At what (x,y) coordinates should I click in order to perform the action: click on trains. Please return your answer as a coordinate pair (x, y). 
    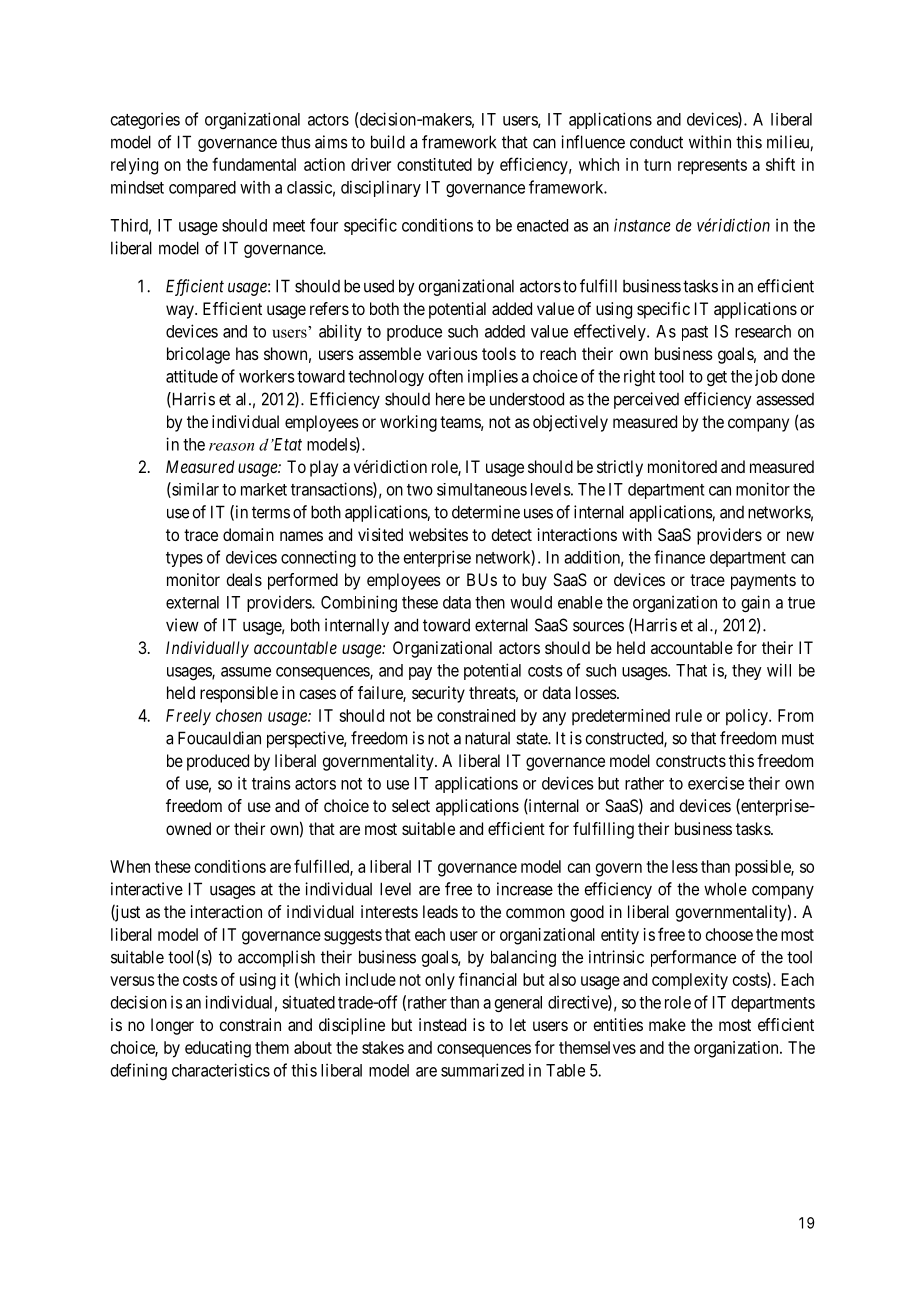
    Looking at the image, I should click on (271, 783).
